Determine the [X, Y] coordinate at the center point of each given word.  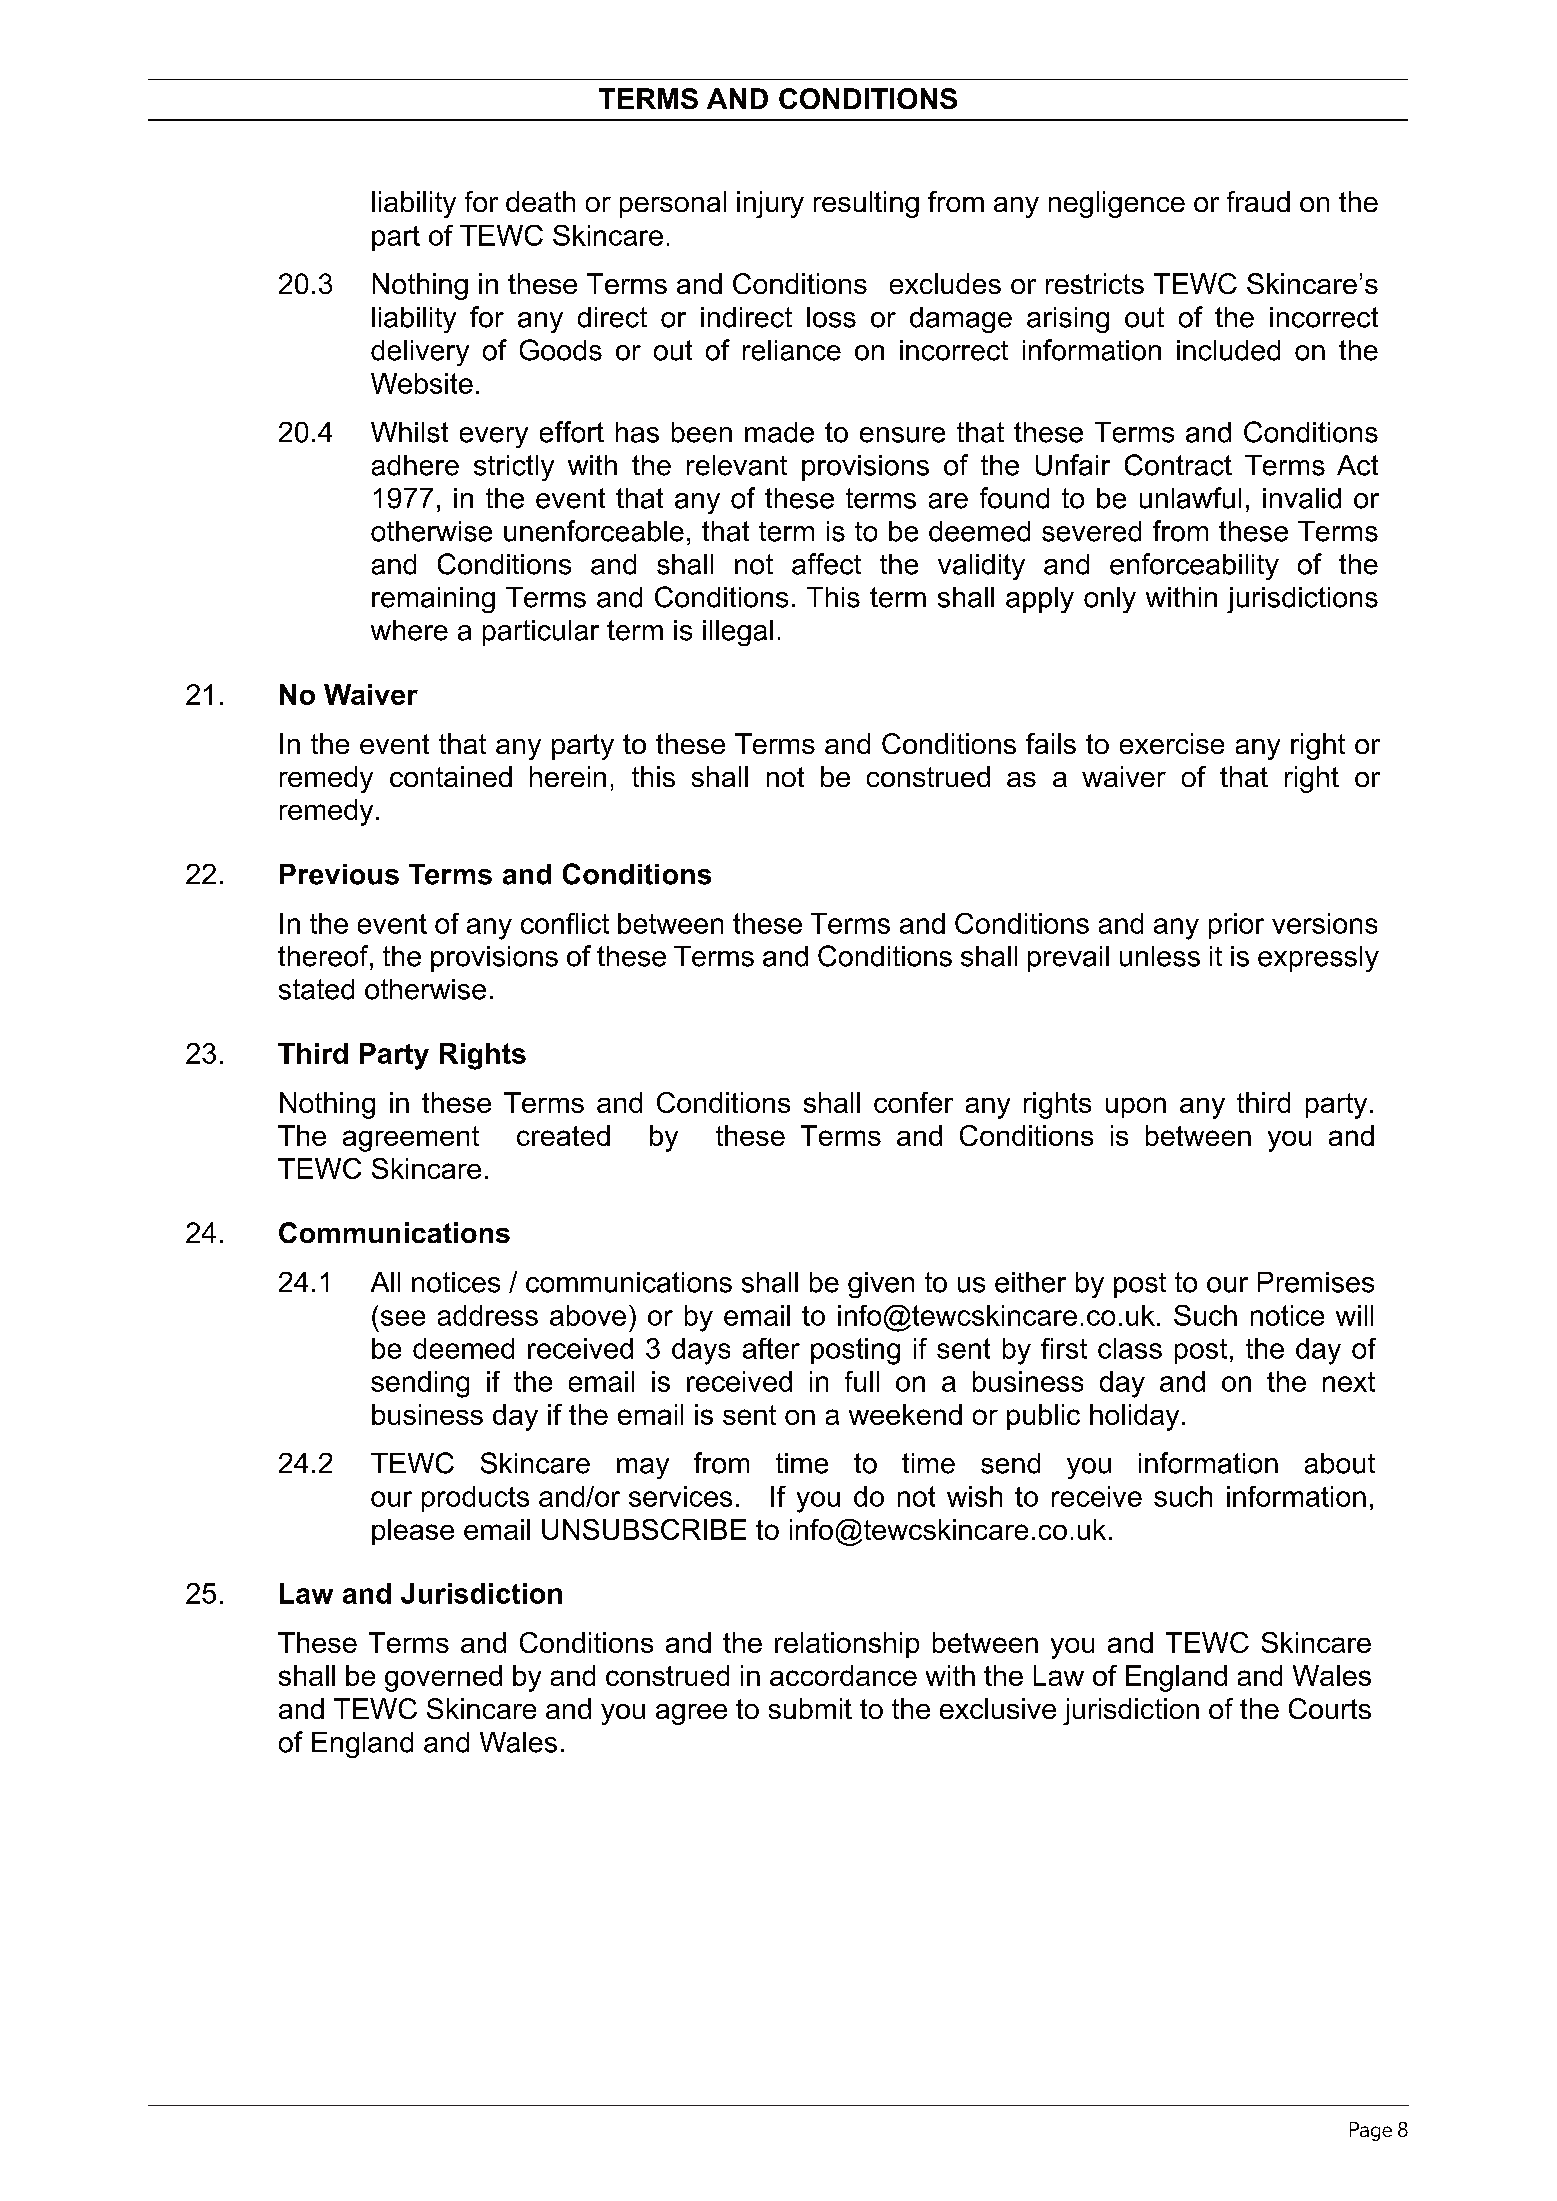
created [563, 1135]
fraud [1258, 201]
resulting [866, 204]
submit [810, 1708]
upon [1136, 1107]
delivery [420, 353]
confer [913, 1102]
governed [443, 1678]
